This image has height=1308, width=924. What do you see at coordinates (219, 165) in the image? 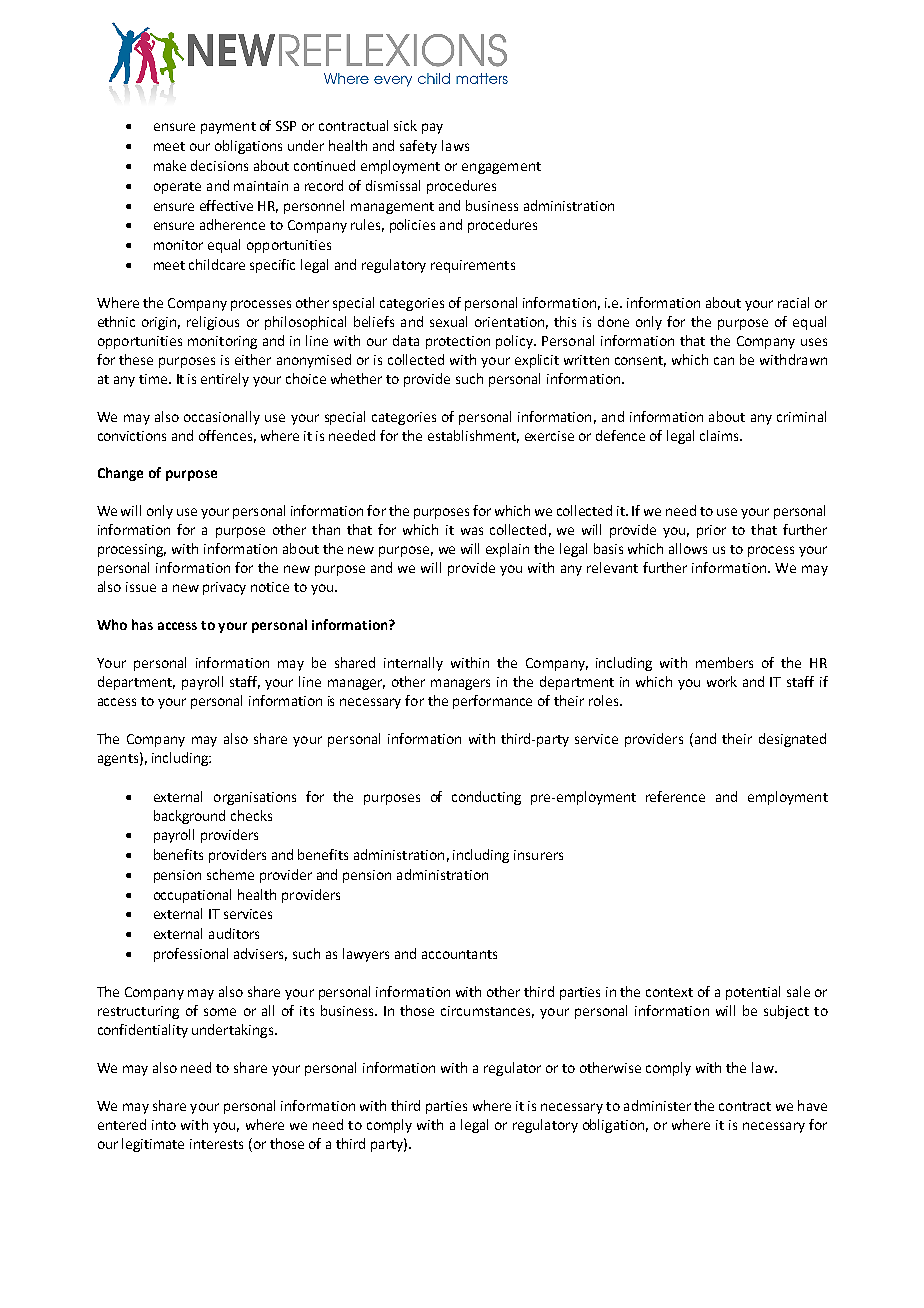
I see `decisions` at bounding box center [219, 165].
